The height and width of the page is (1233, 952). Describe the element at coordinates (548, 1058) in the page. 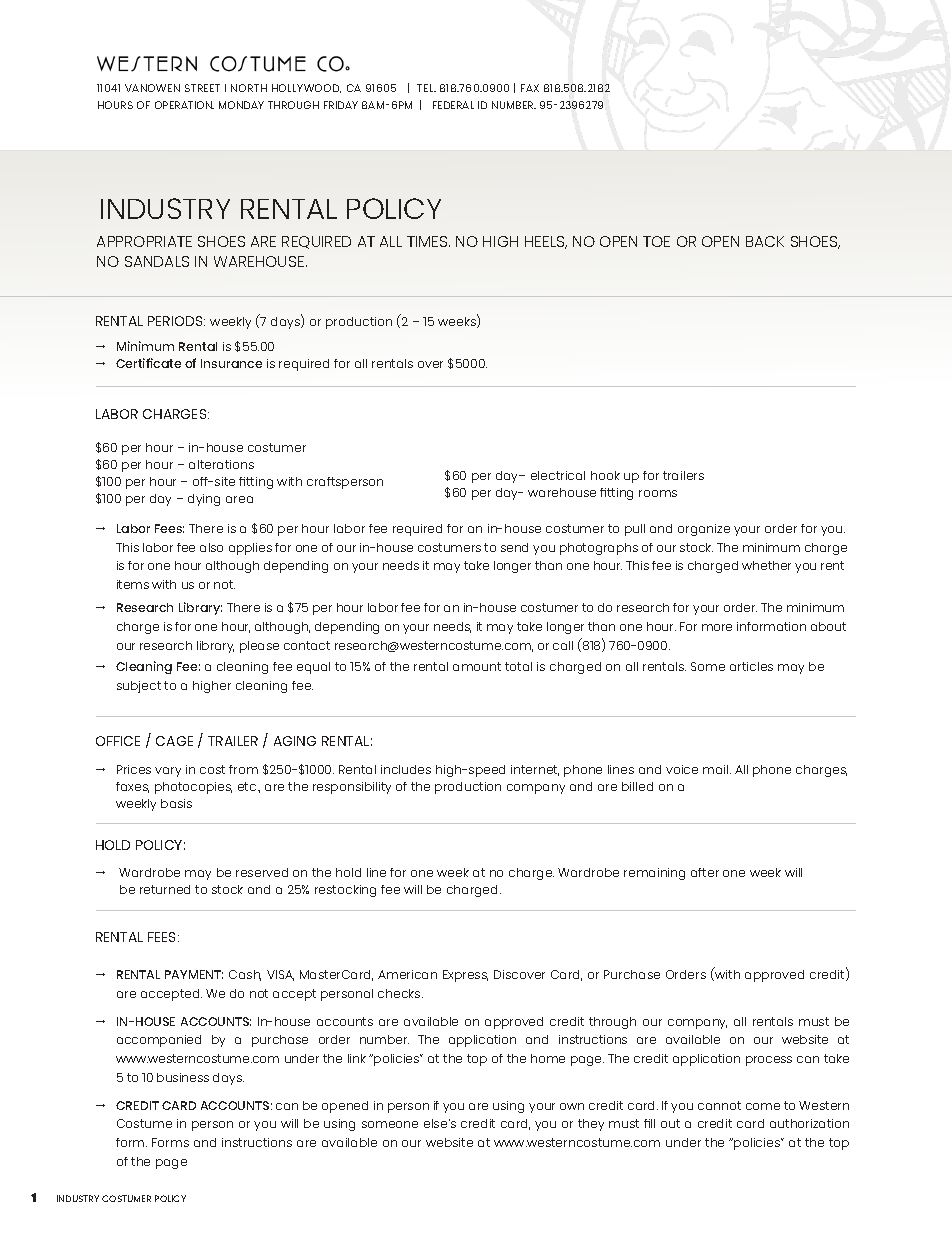

I see `home` at that location.
